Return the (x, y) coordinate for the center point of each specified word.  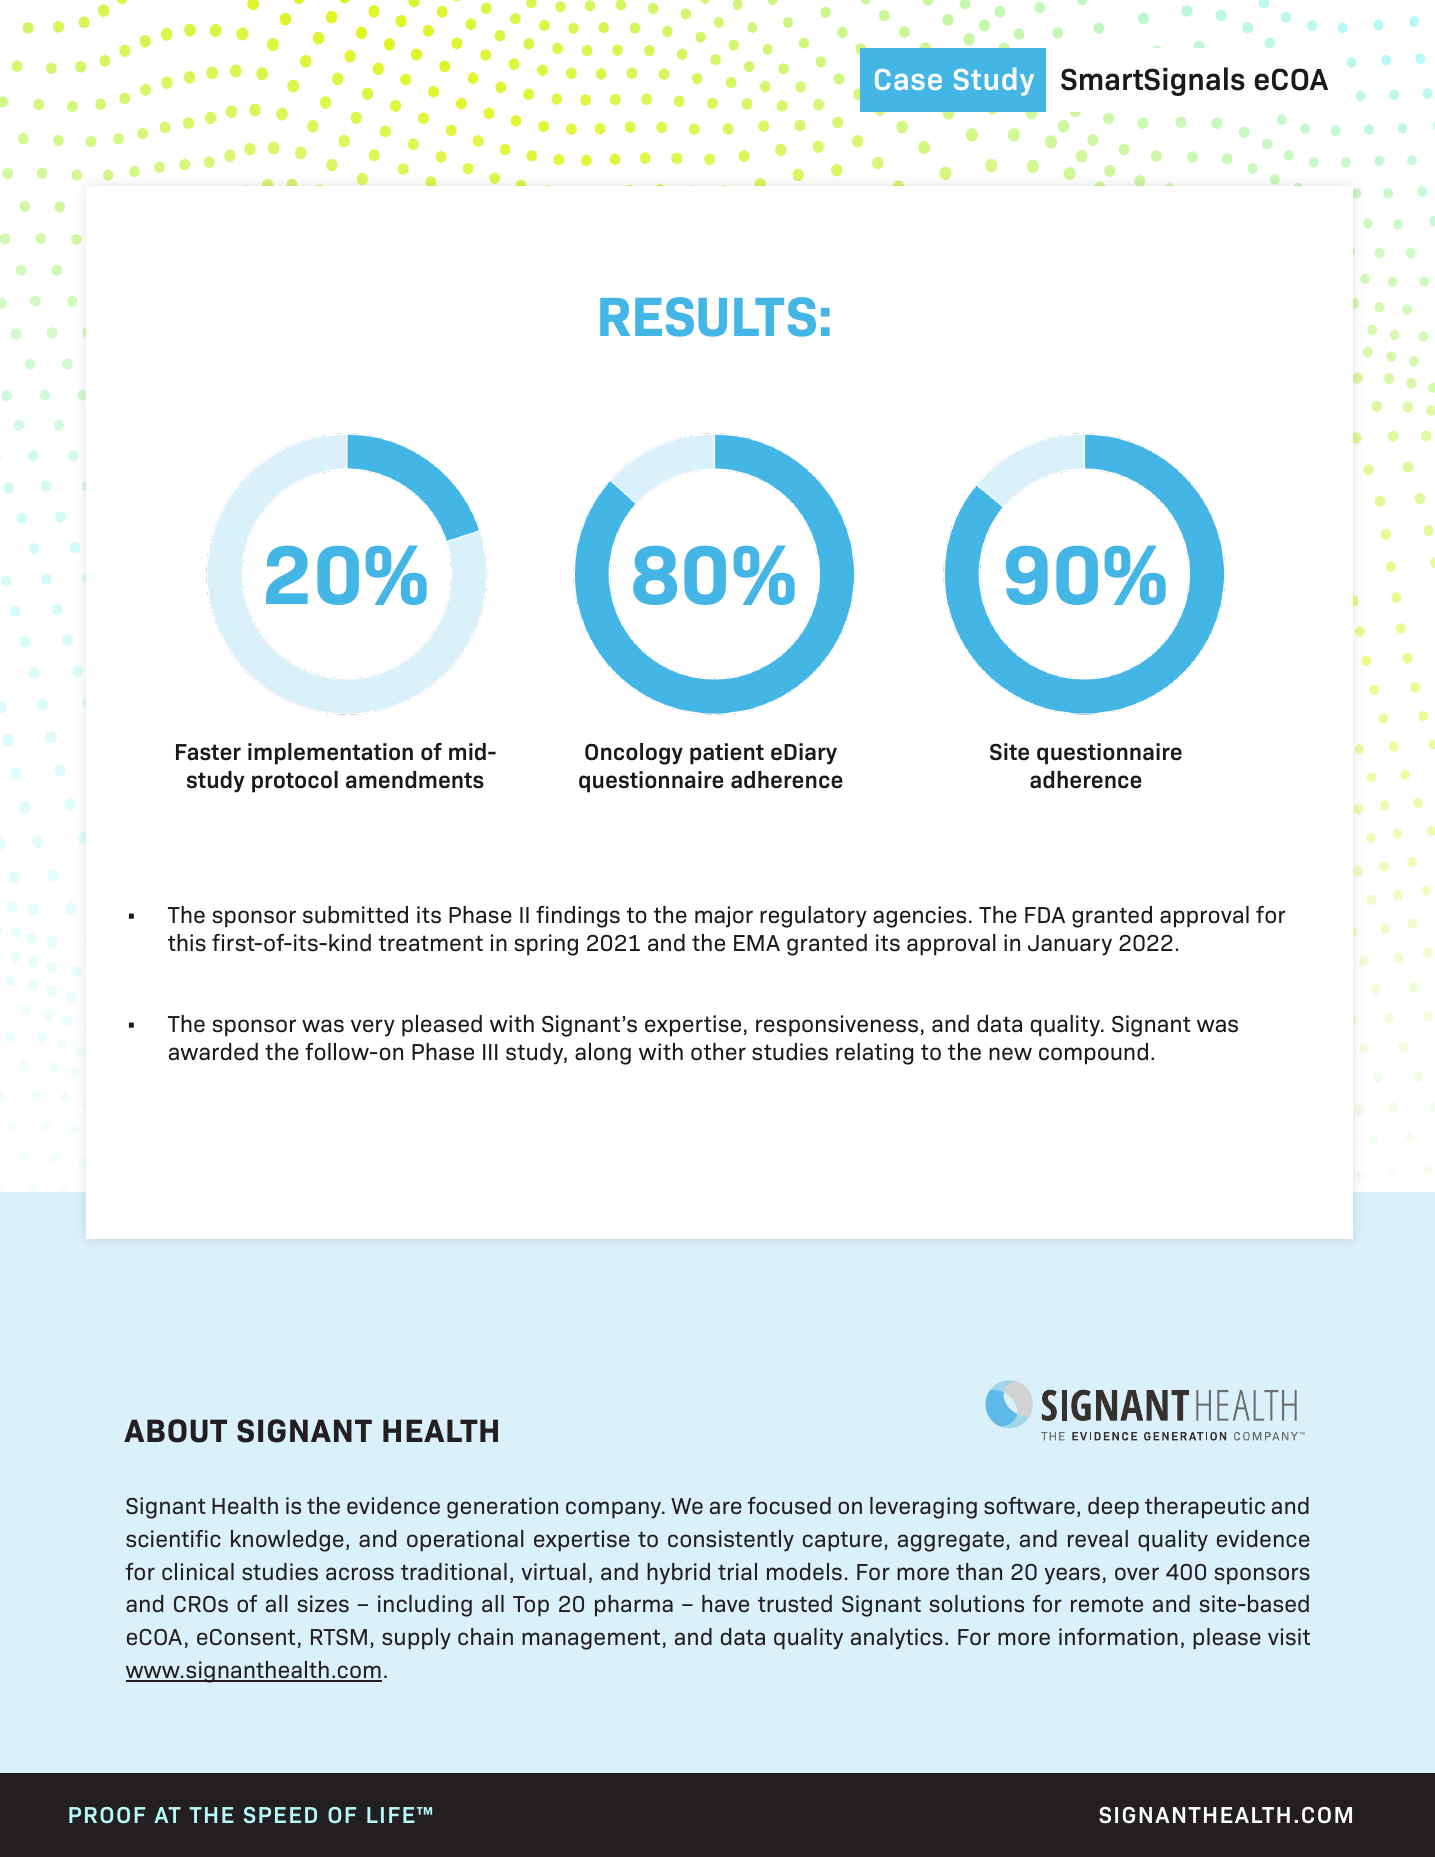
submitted (355, 915)
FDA (1045, 915)
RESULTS (708, 317)
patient (727, 754)
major (724, 917)
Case (908, 79)
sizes (323, 1604)
